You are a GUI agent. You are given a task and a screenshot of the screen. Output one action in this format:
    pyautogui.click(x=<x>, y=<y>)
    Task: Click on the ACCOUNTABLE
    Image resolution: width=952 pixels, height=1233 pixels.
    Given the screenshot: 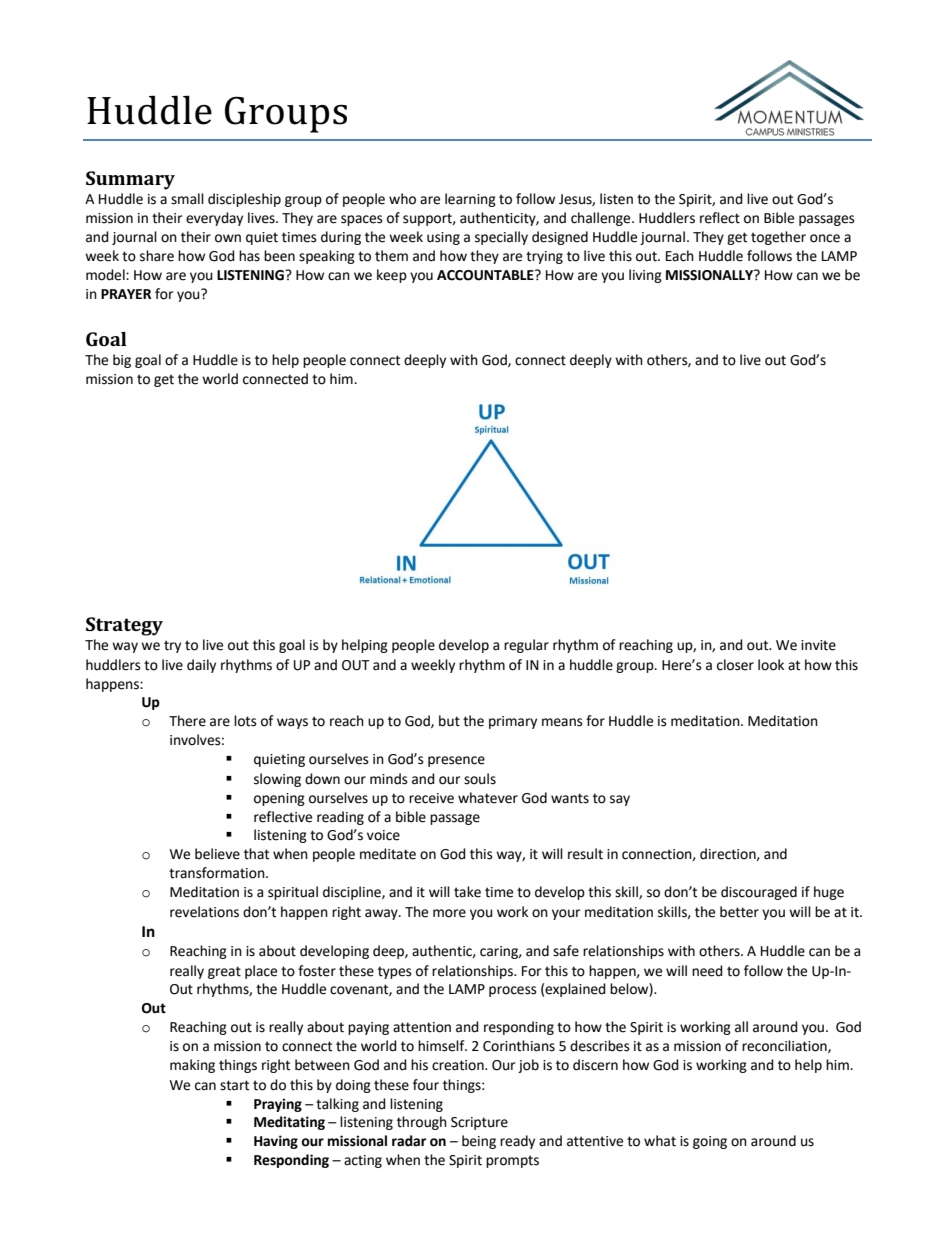 What is the action you would take?
    pyautogui.click(x=486, y=275)
